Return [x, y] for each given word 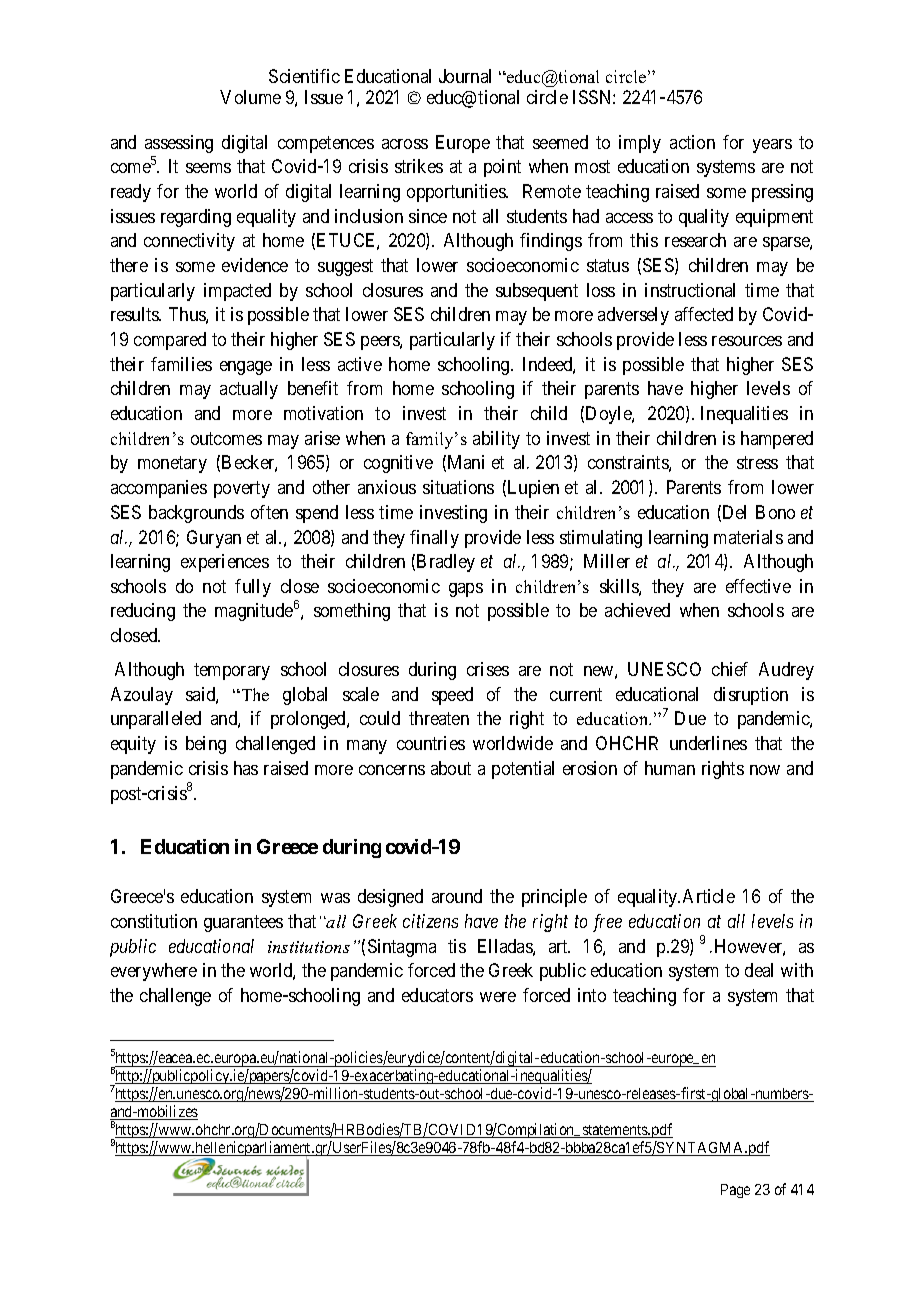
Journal [465, 76]
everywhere [154, 972]
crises [488, 669]
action [692, 142]
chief [730, 669]
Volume [250, 97]
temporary [232, 671]
